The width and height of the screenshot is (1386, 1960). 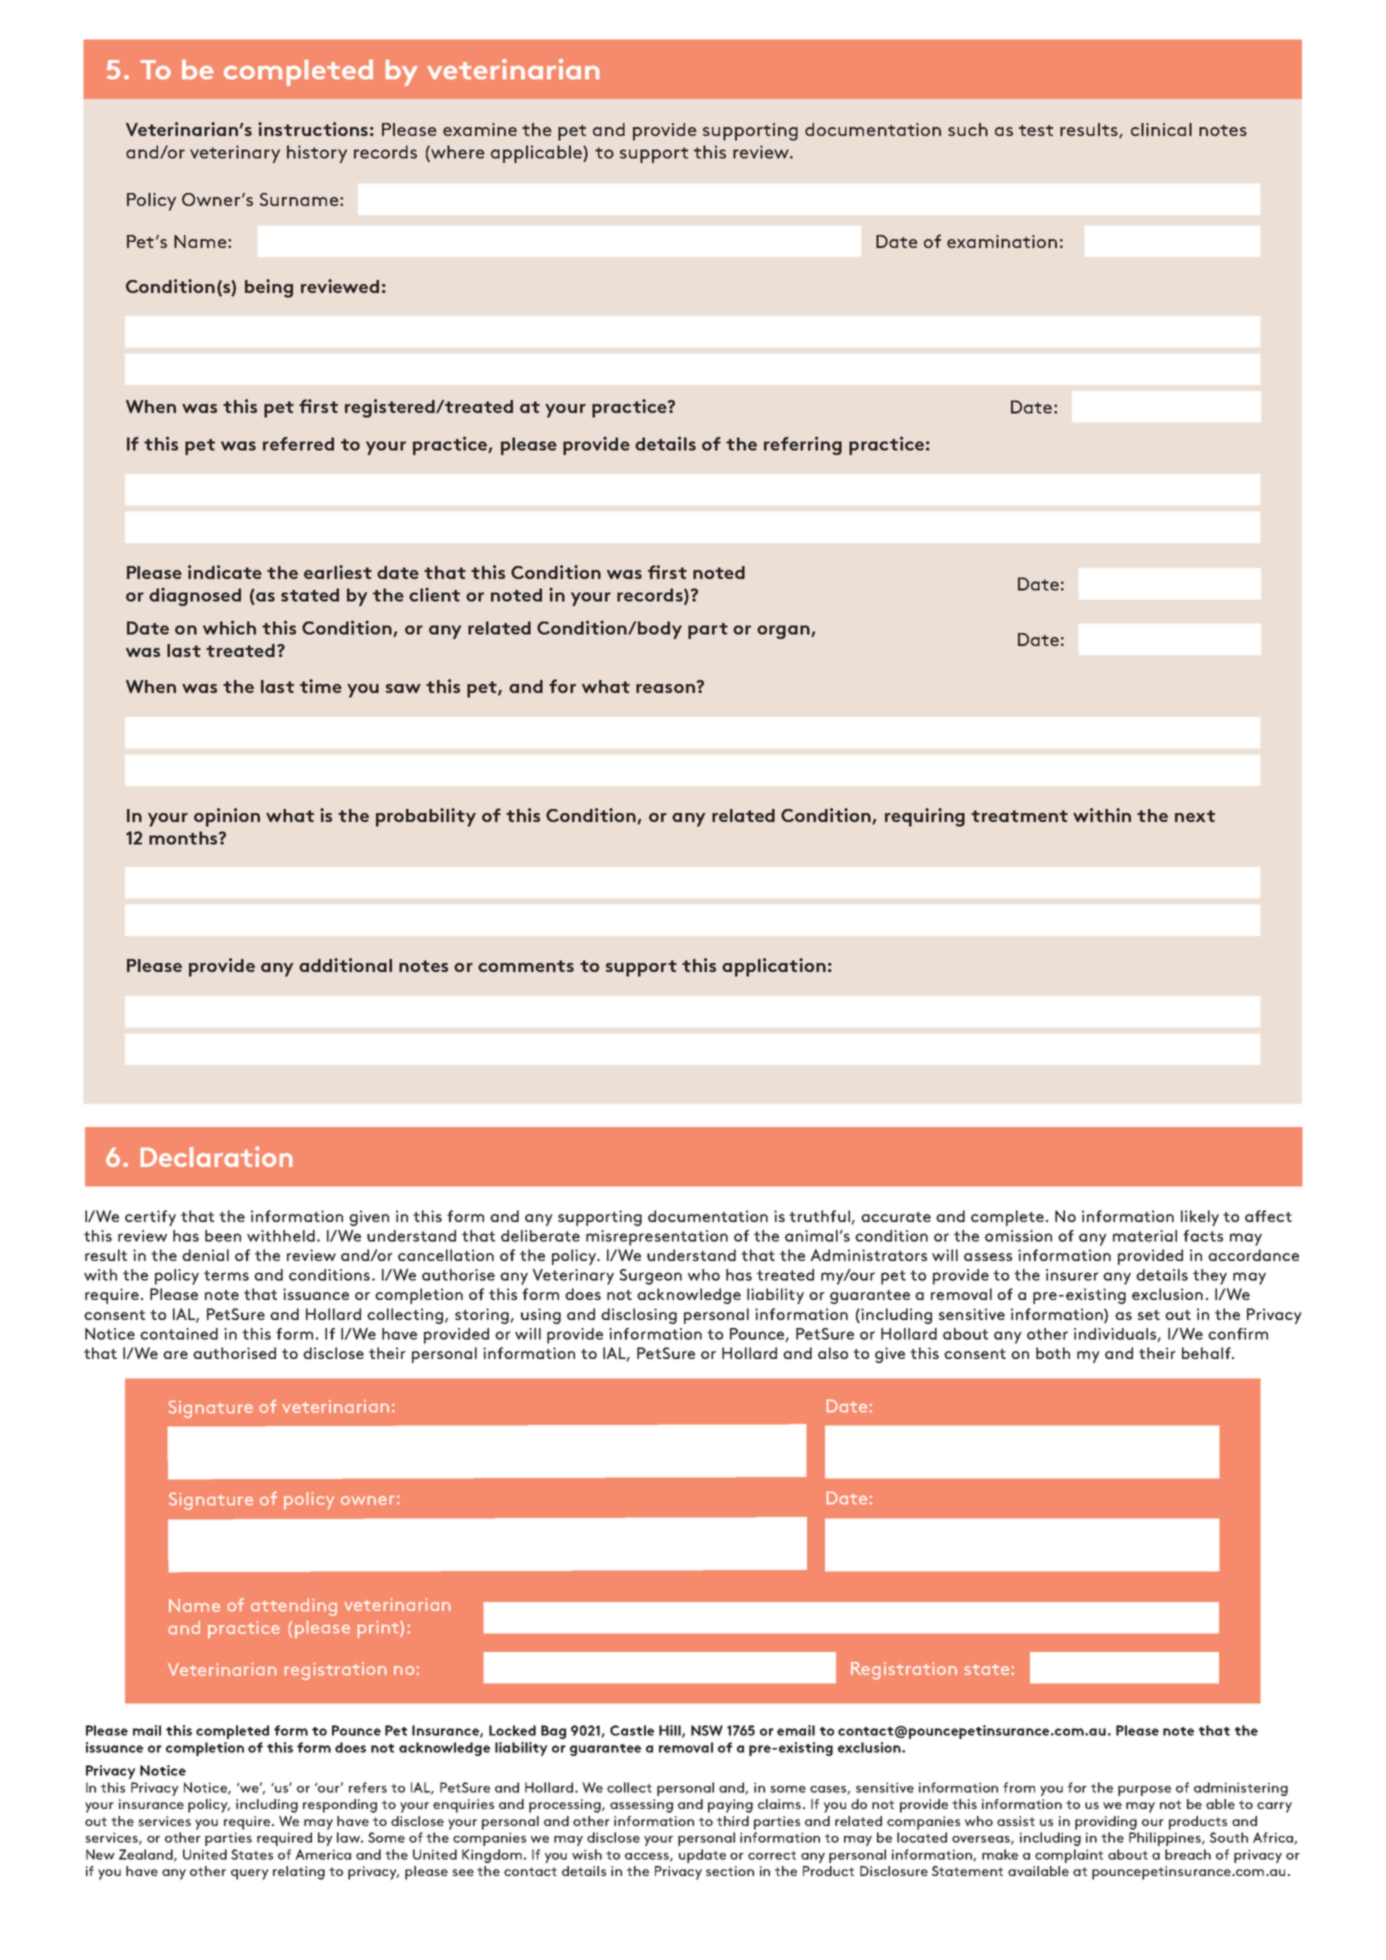 I want to click on examine, so click(x=480, y=129).
